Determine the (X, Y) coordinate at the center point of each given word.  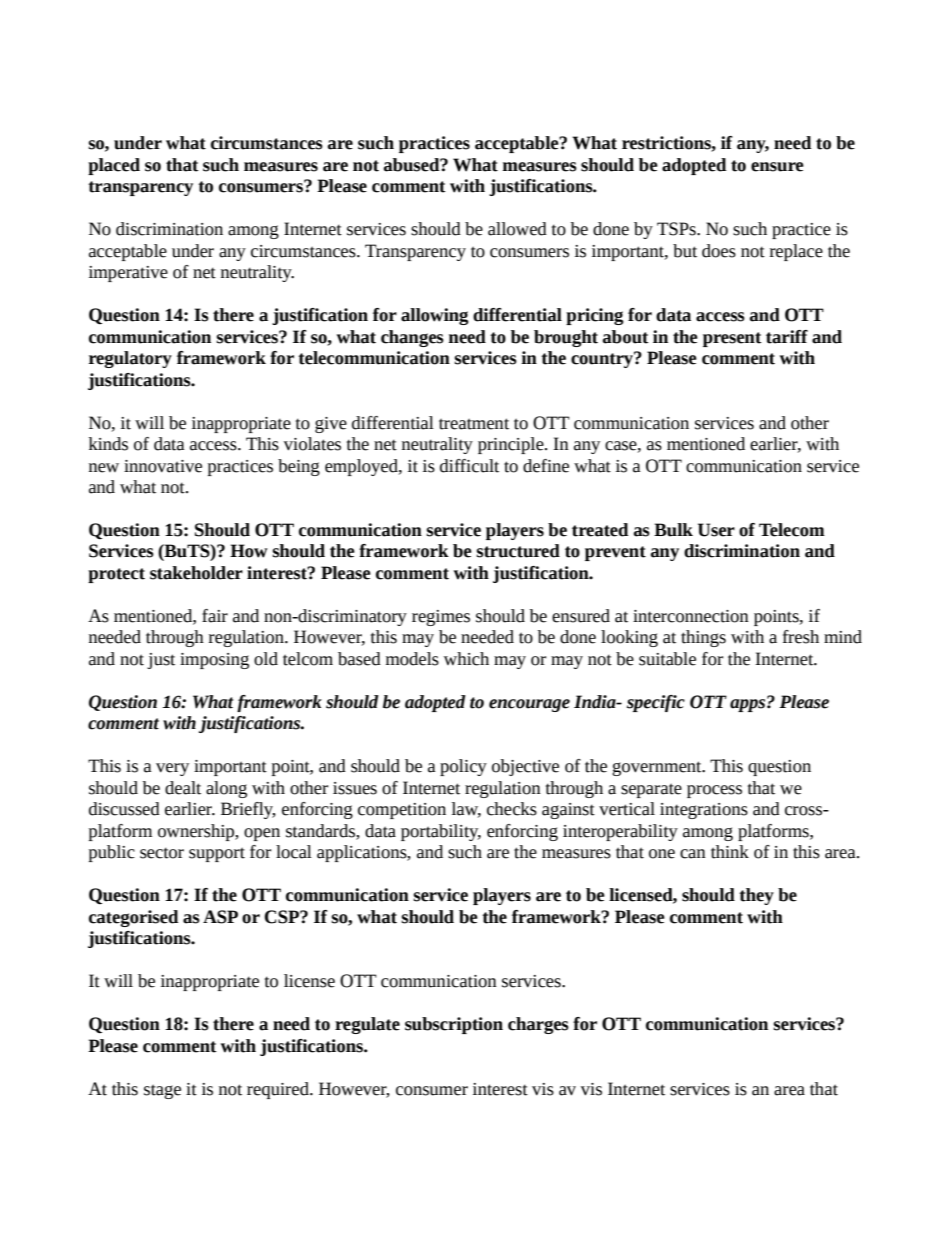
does (719, 251)
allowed (517, 229)
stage (162, 1091)
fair (215, 616)
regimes (441, 618)
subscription (454, 1025)
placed (114, 166)
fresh (801, 637)
